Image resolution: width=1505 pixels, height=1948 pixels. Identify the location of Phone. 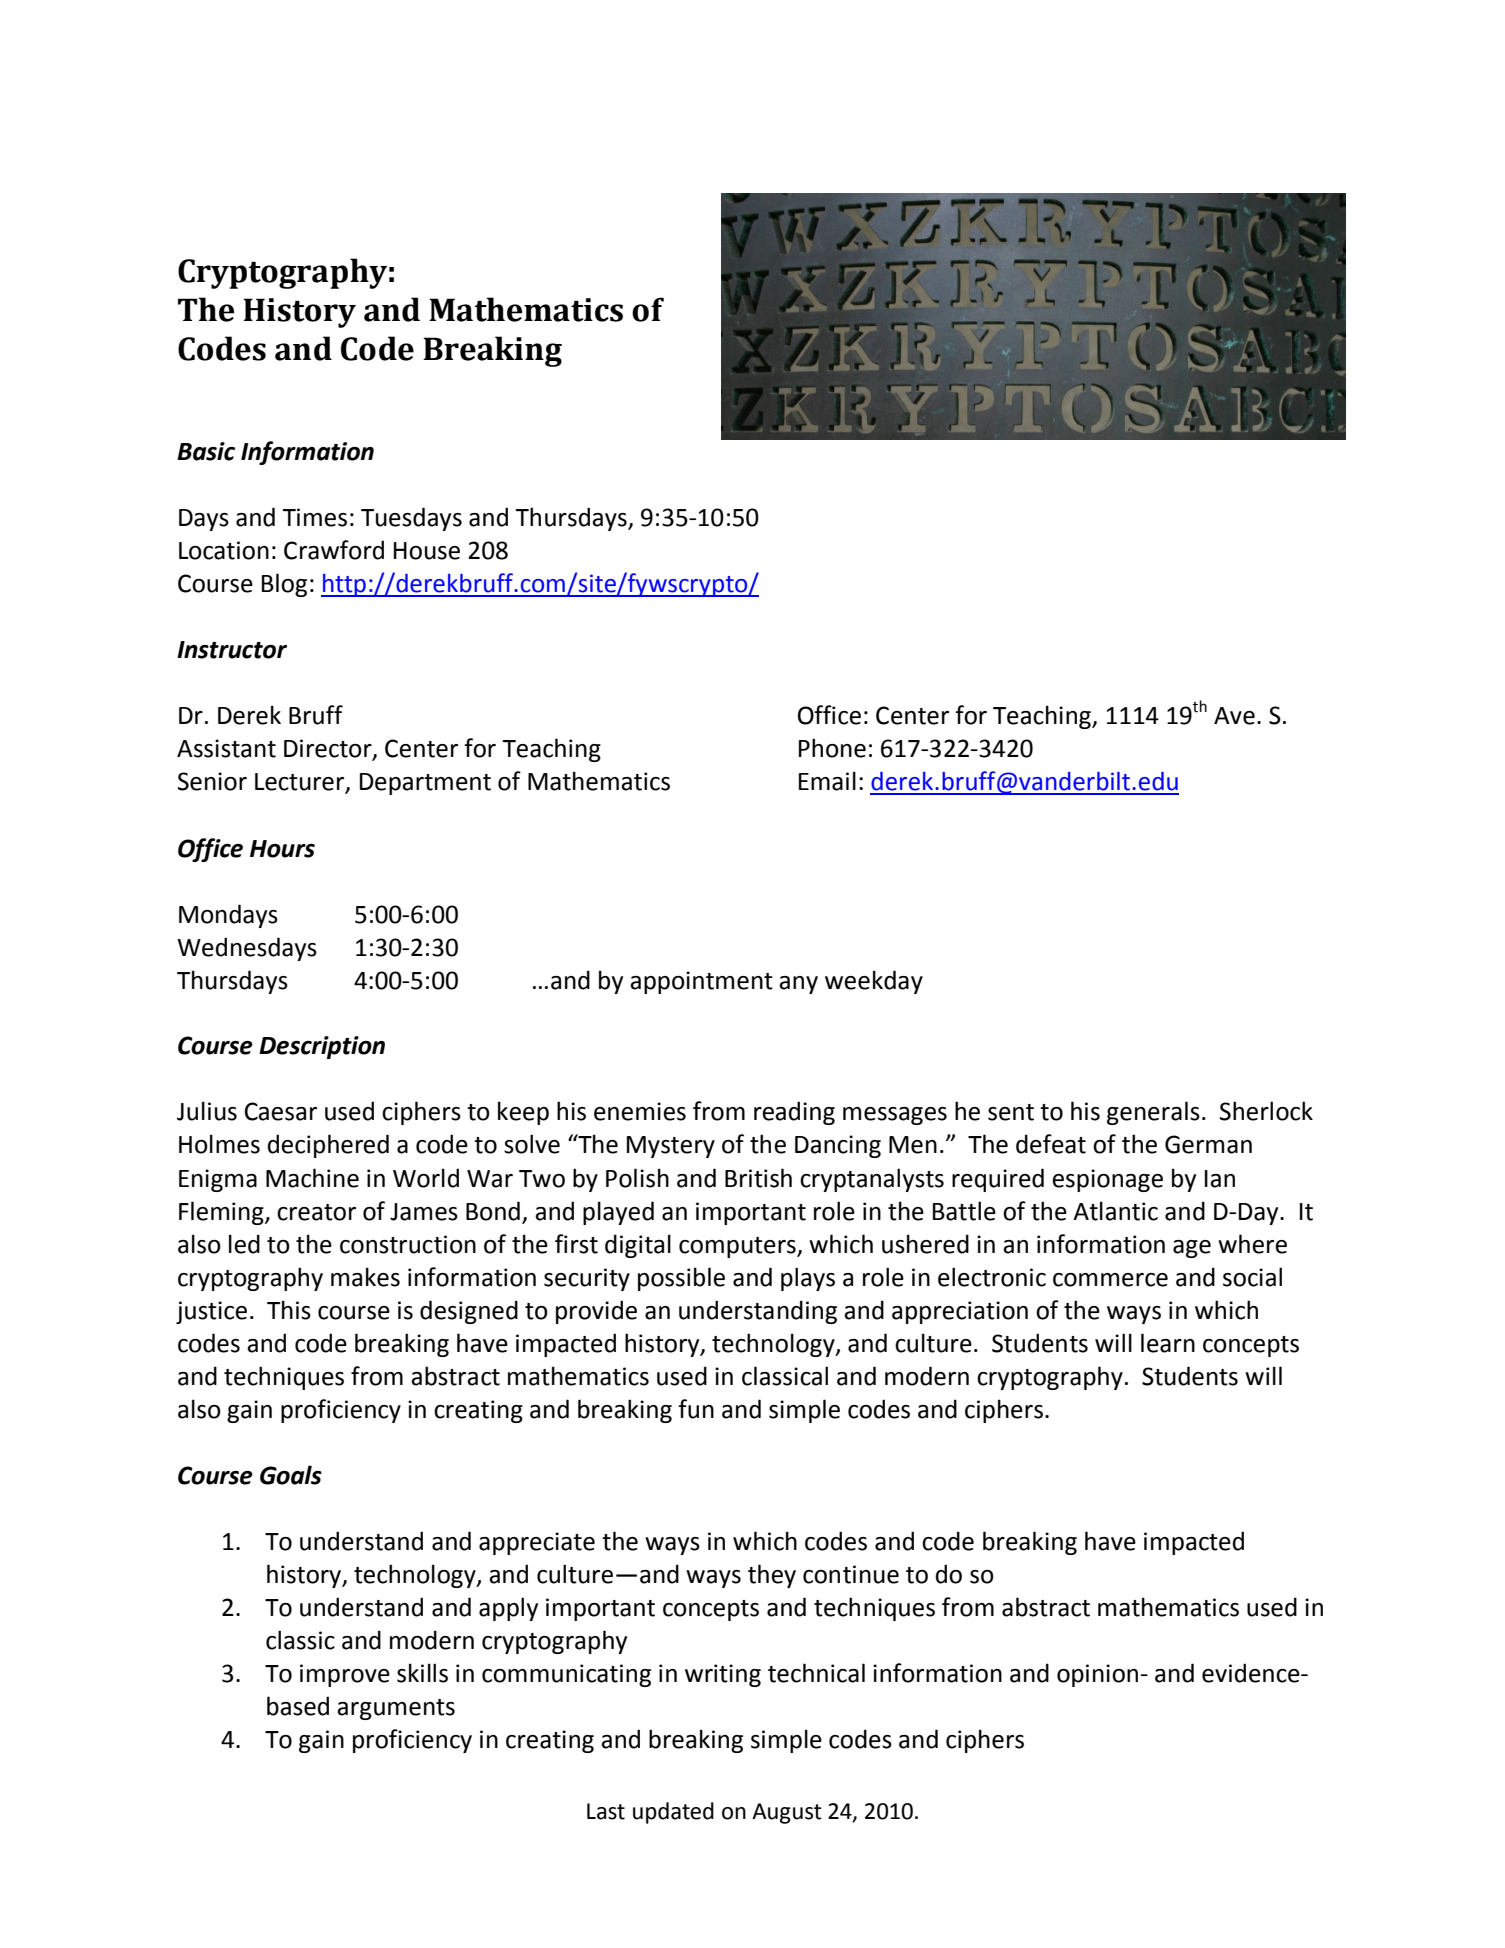
(832, 748).
